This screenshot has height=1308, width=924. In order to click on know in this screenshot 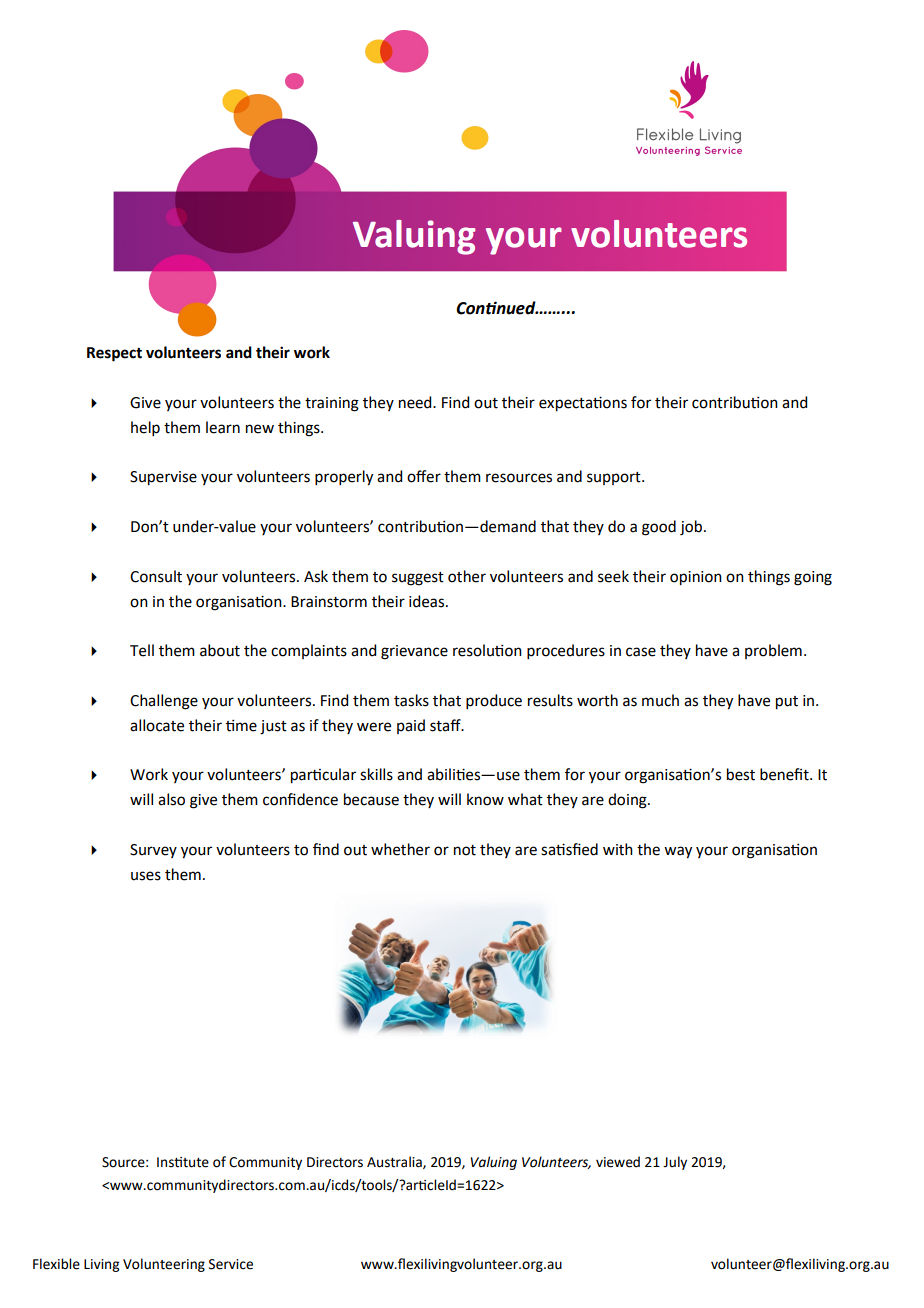, I will do `click(485, 799)`.
